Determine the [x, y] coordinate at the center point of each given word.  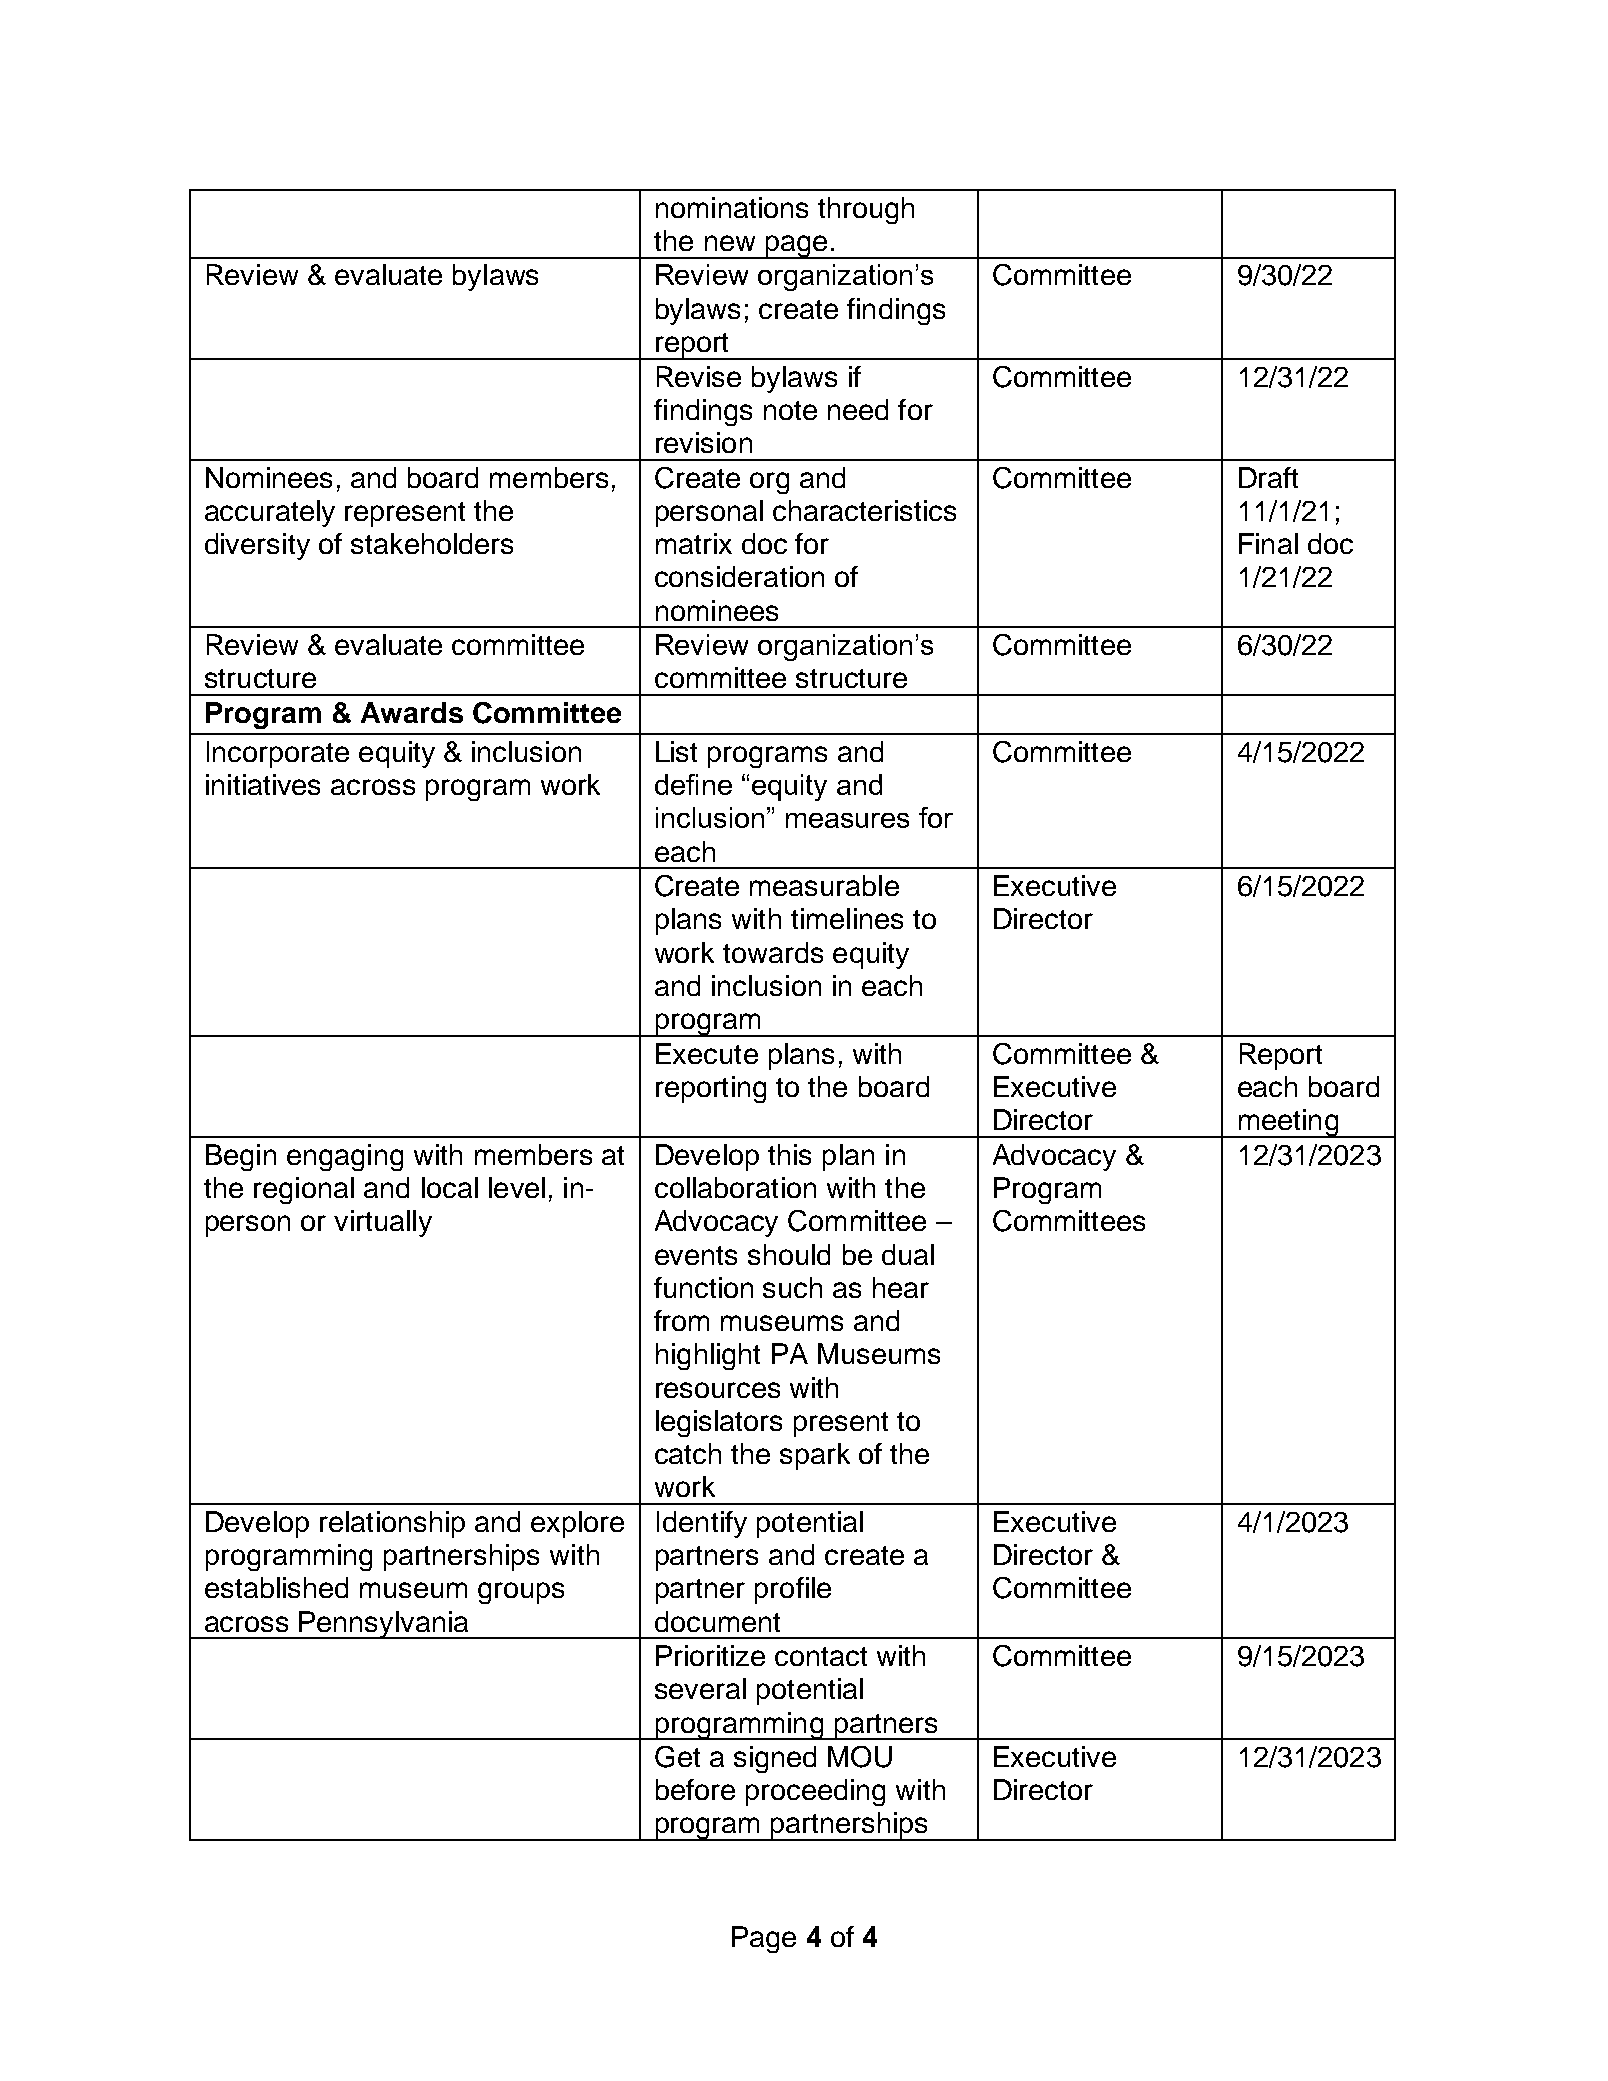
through [866, 210]
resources [718, 1390]
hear [901, 1287]
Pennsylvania [384, 1625]
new [730, 243]
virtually [383, 1223]
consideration [739, 576]
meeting [1288, 1123]
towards [773, 952]
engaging [345, 1157]
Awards [412, 712]
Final [1268, 543]
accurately [270, 513]
